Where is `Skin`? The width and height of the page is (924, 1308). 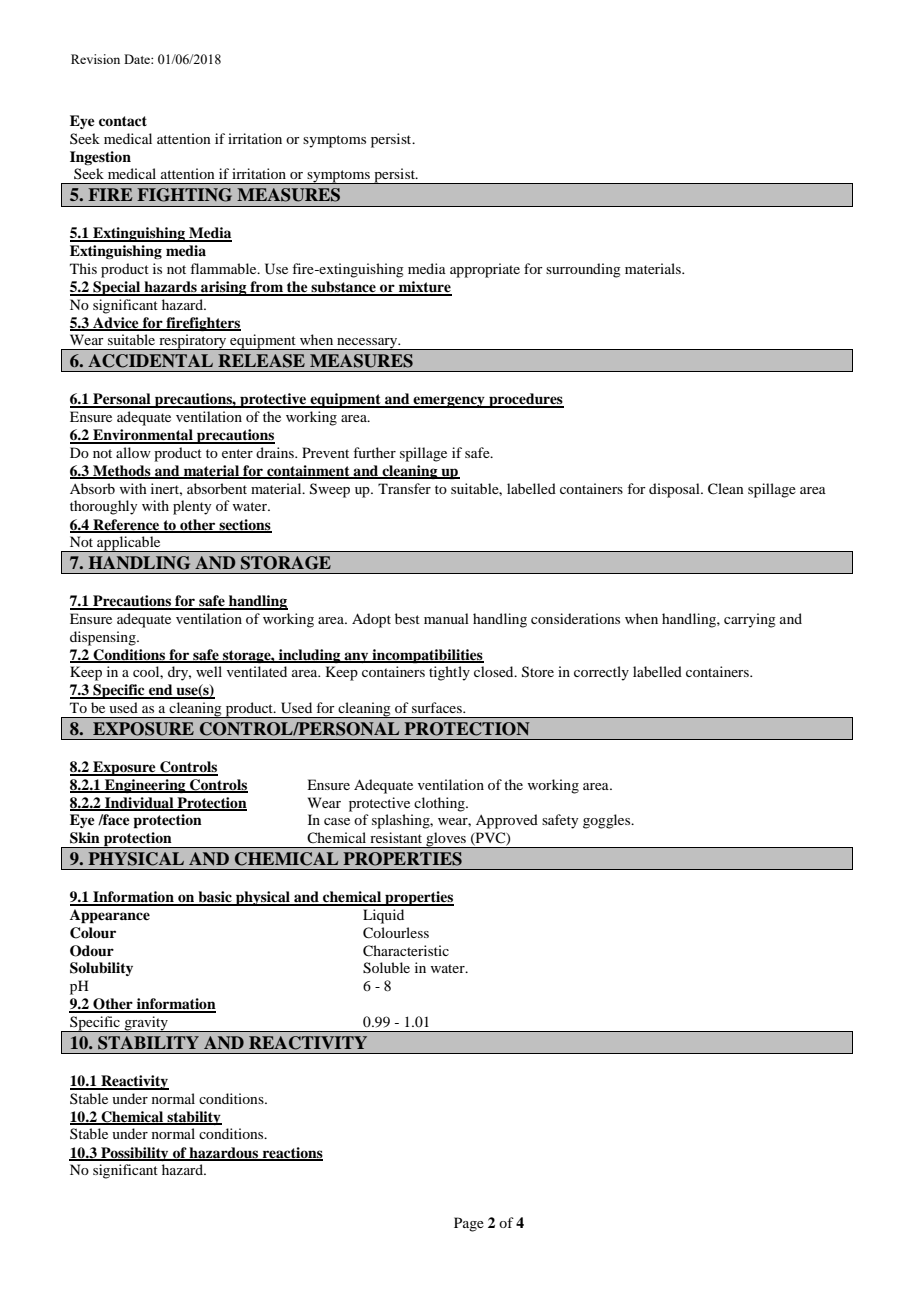
Skin is located at coordinates (85, 838).
